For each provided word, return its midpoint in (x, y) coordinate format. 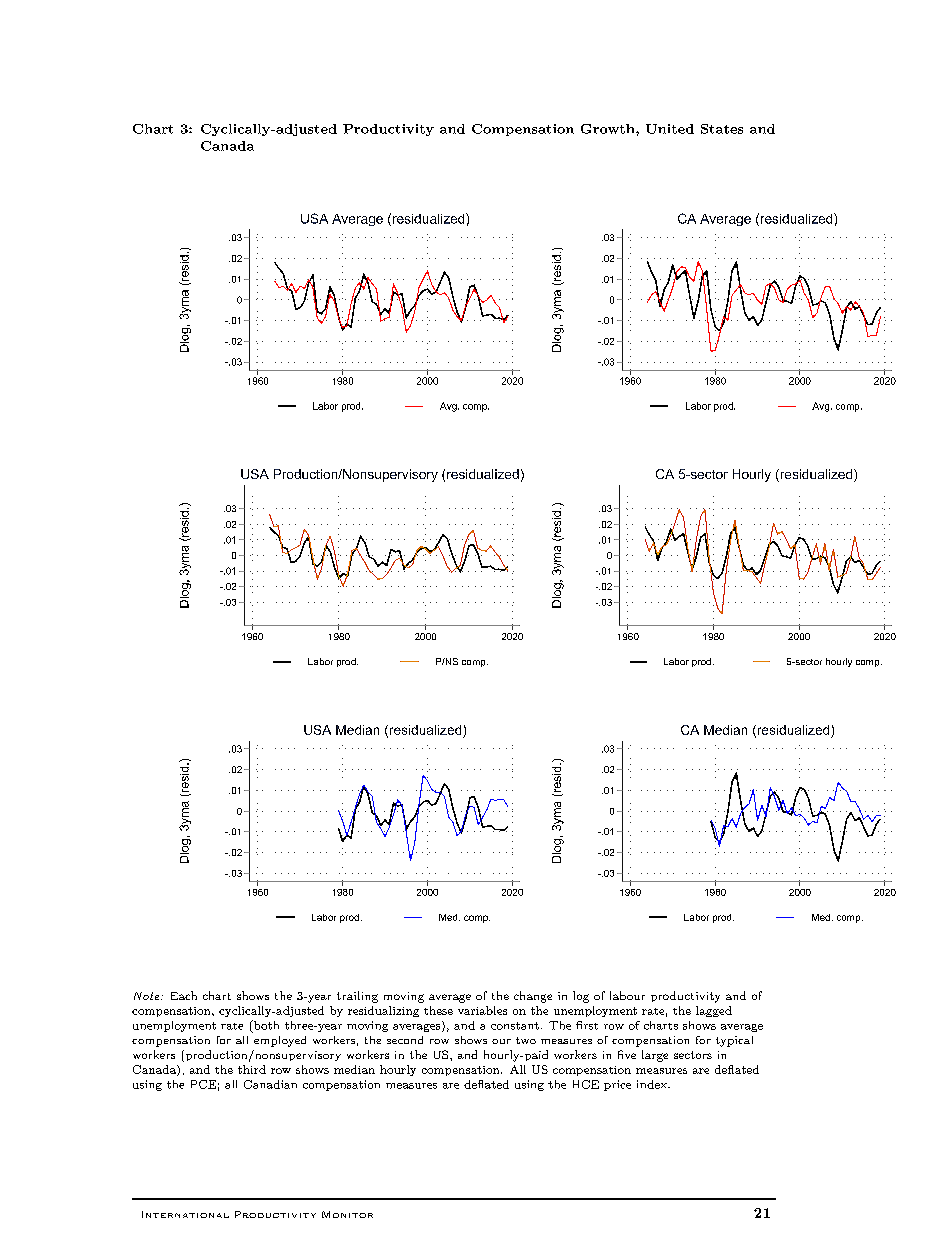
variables (482, 1010)
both (265, 1026)
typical (734, 1041)
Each (184, 995)
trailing (357, 997)
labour (627, 995)
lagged (714, 1011)
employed (280, 1041)
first (587, 1025)
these (438, 1010)
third (252, 1069)
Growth (609, 129)
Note (148, 996)
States (722, 129)
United (670, 129)
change (533, 997)
